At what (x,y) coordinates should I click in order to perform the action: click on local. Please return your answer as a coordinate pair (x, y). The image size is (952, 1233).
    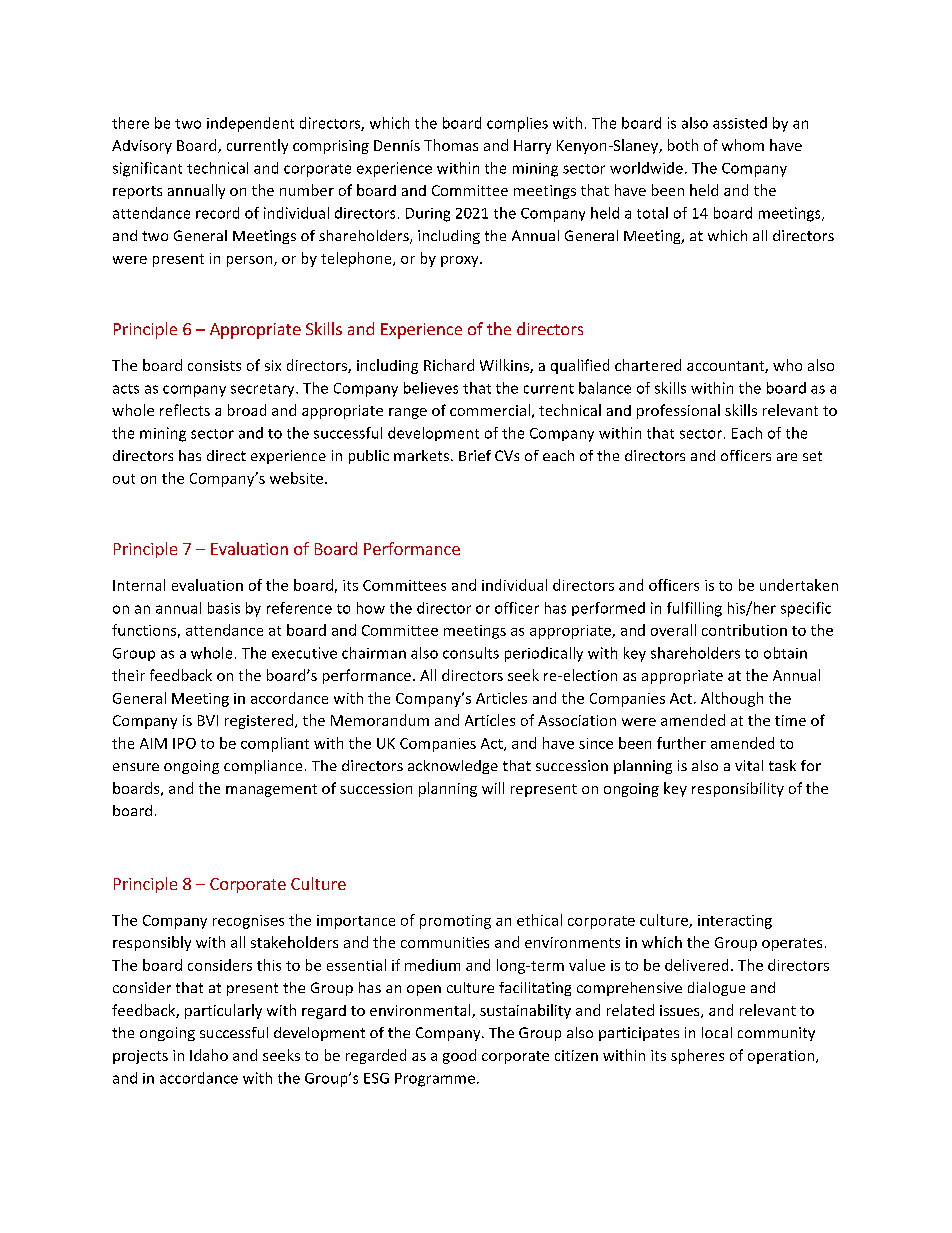
    Looking at the image, I should click on (717, 1032).
